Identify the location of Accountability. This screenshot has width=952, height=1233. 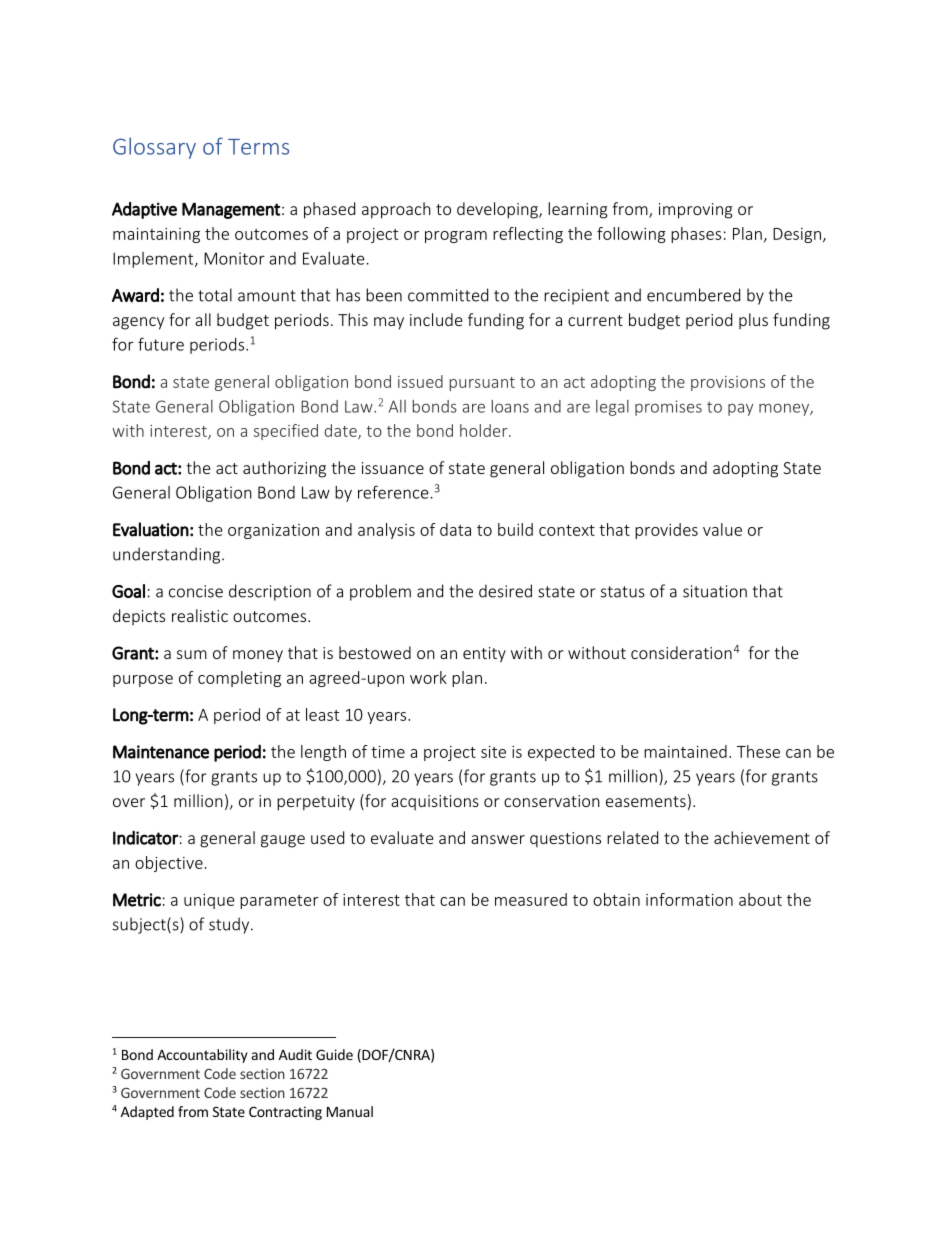
(202, 1056).
